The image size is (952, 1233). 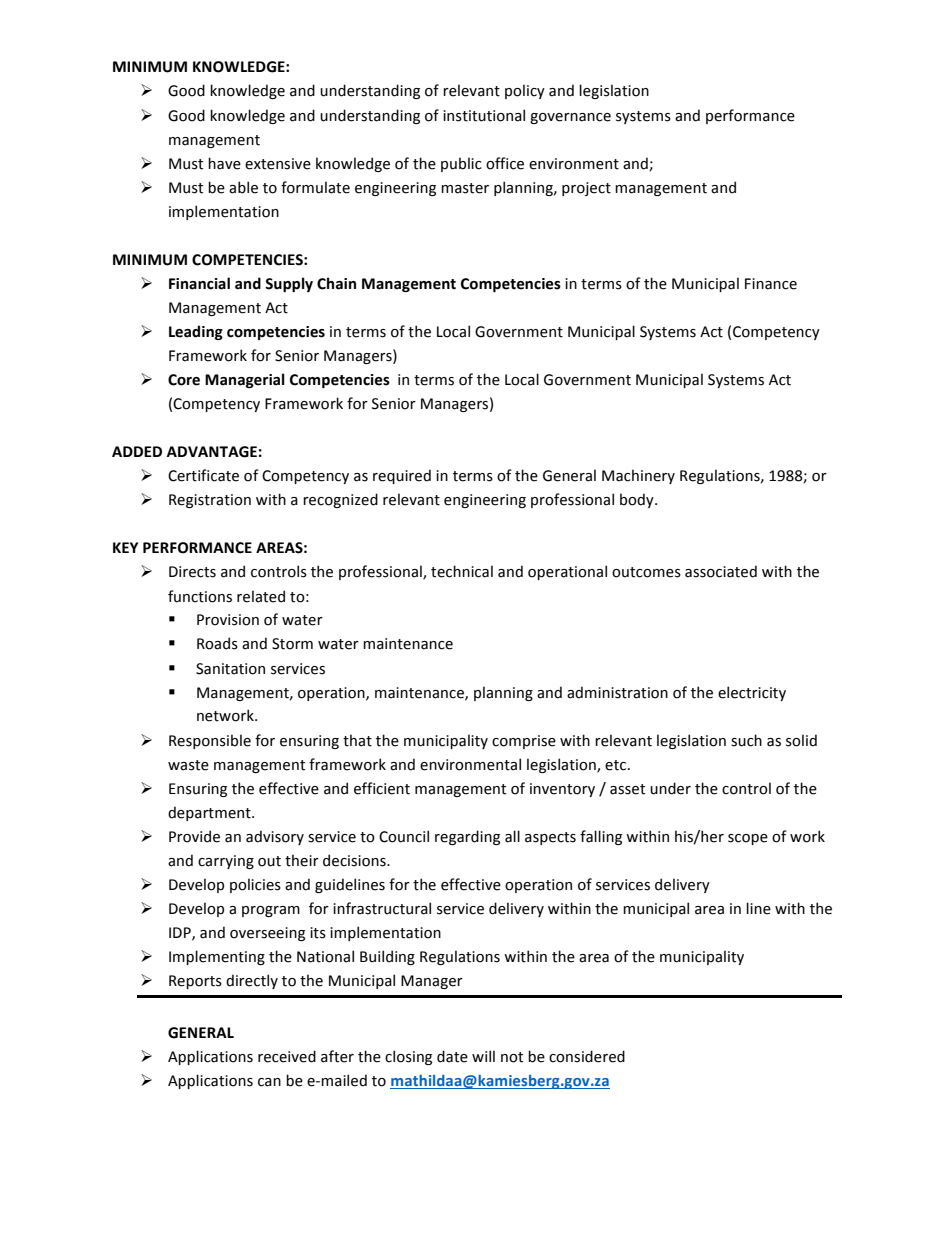 I want to click on such, so click(x=746, y=740).
